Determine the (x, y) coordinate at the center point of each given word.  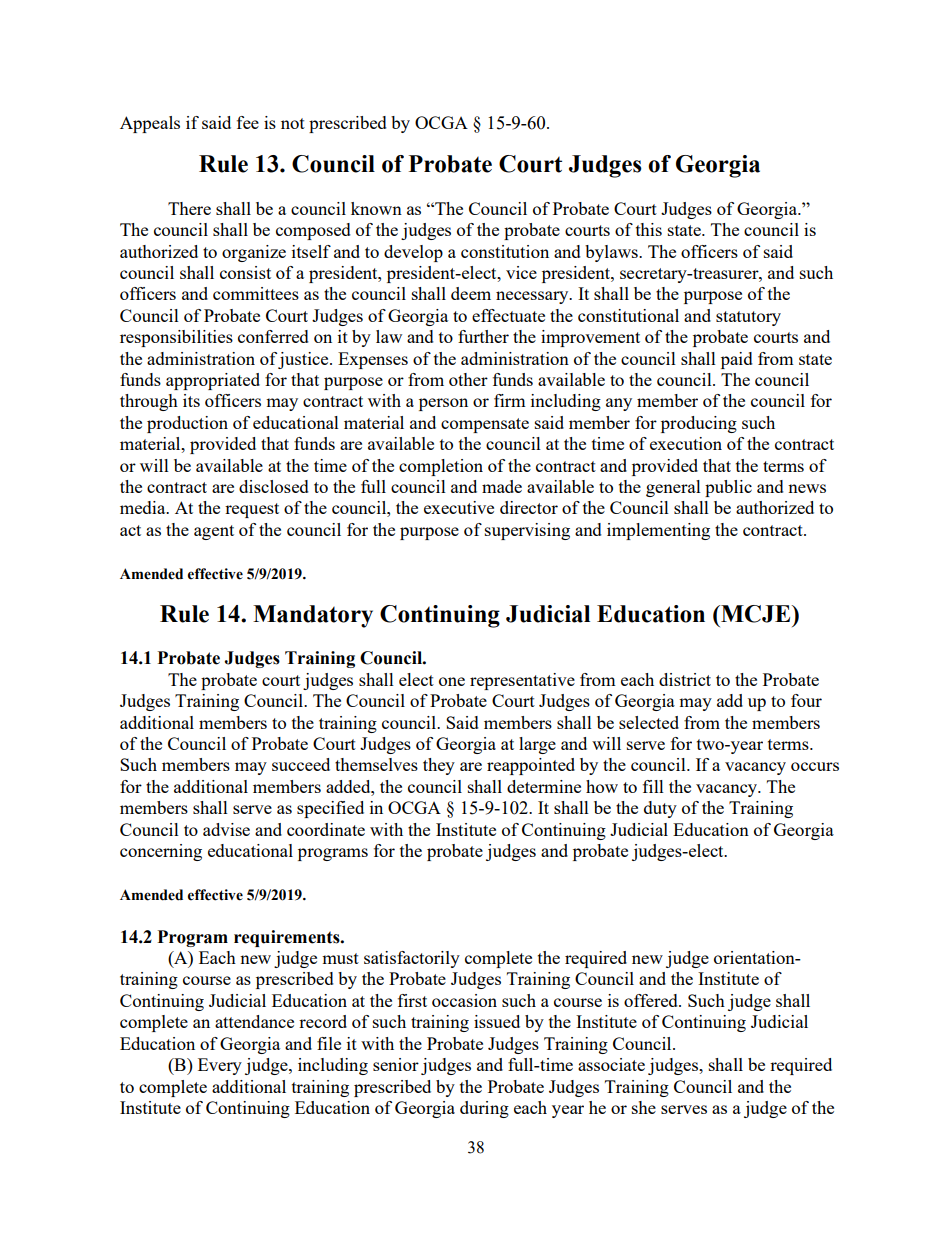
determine (544, 786)
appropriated (213, 381)
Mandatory (313, 616)
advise (226, 829)
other (468, 379)
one (452, 681)
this (649, 229)
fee (248, 122)
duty (660, 809)
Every (220, 1066)
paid (737, 360)
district (685, 679)
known (376, 208)
